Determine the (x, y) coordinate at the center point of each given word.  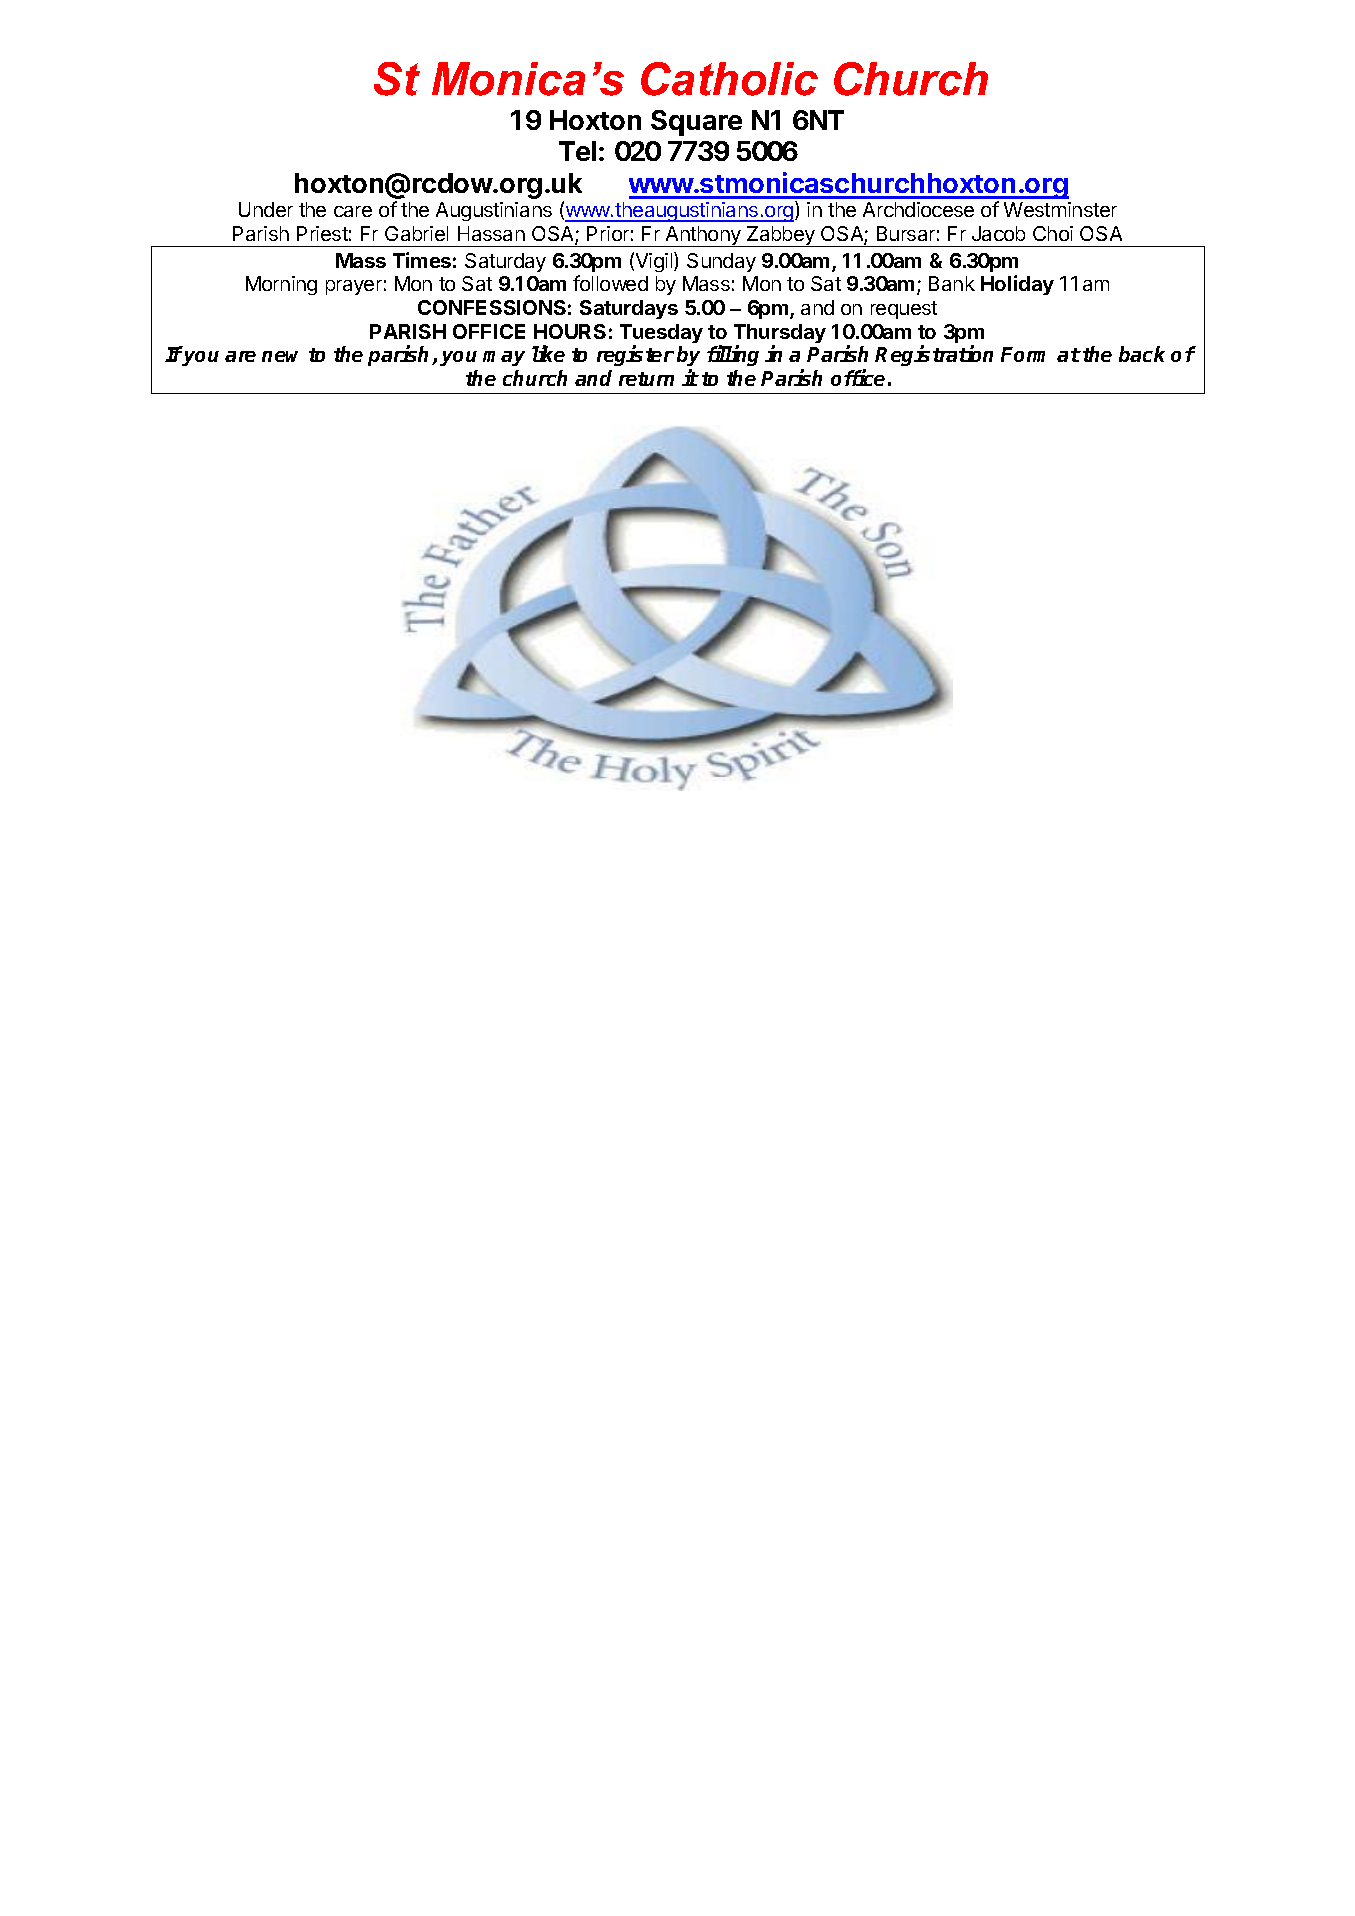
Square (696, 123)
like (548, 353)
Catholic (729, 79)
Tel (577, 151)
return (646, 379)
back (1142, 354)
